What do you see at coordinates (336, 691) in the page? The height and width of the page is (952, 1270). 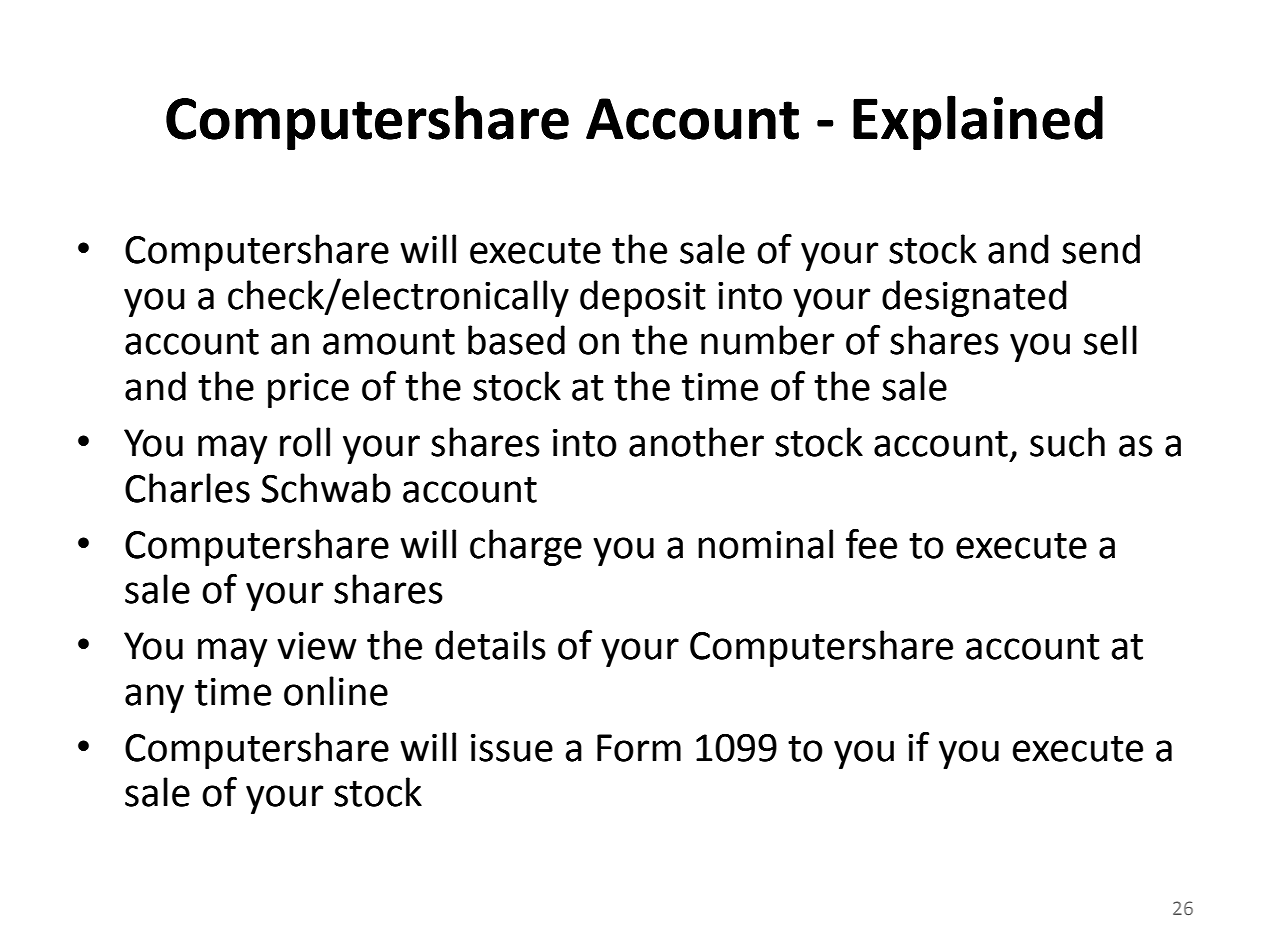 I see `online` at bounding box center [336, 691].
